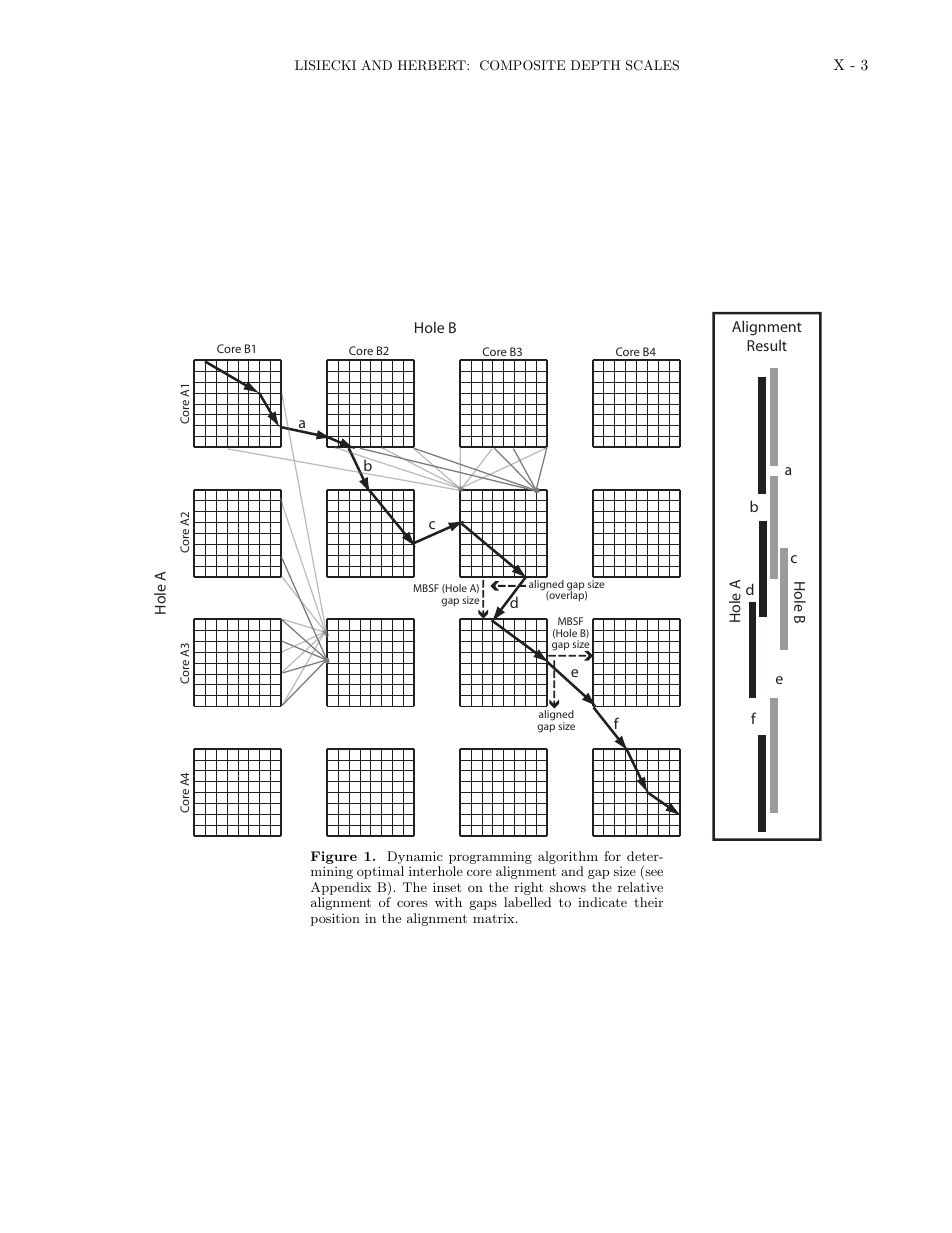  I want to click on COMPOSITE, so click(522, 65).
